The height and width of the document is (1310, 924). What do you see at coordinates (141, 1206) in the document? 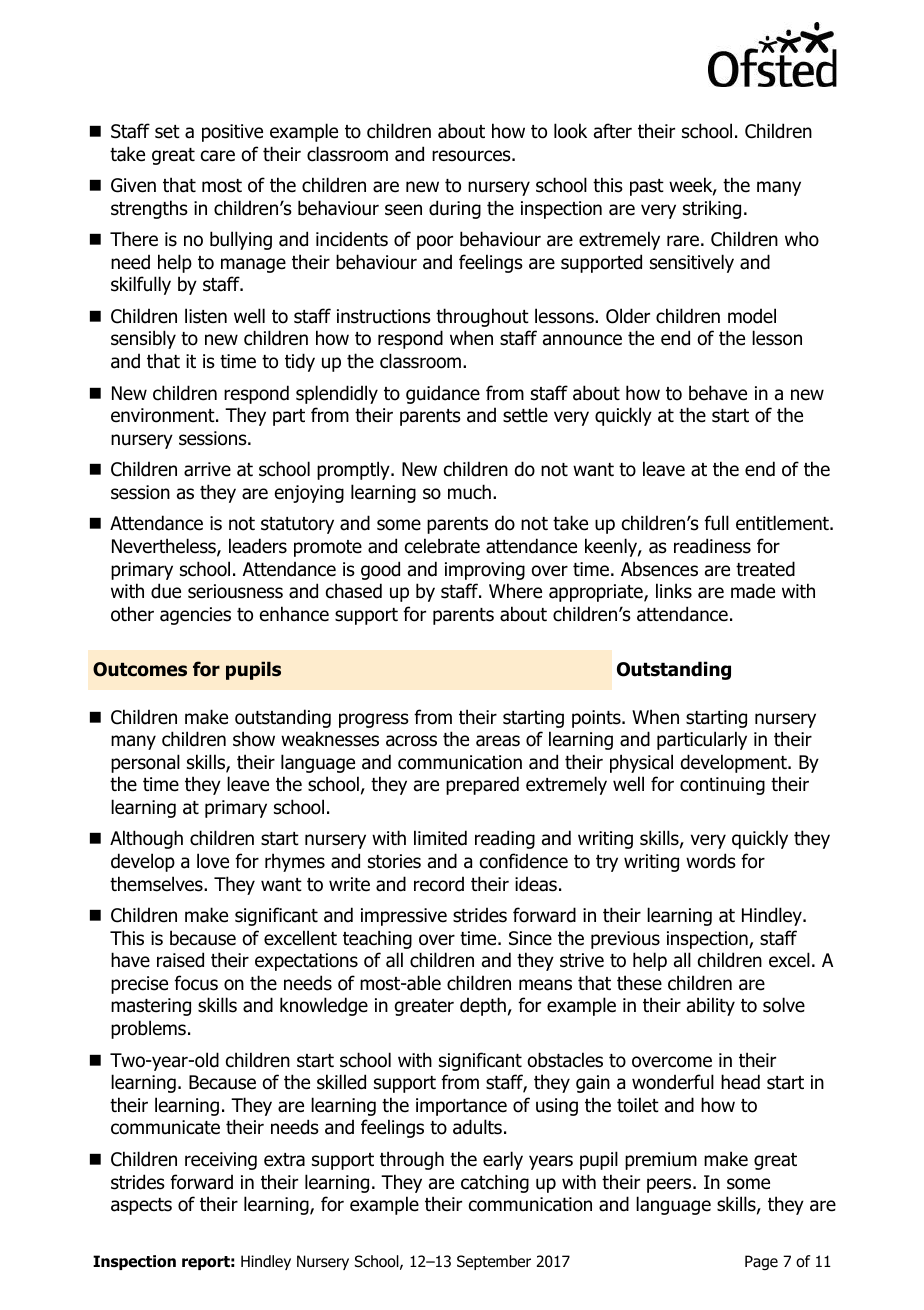
I see `aspects` at bounding box center [141, 1206].
